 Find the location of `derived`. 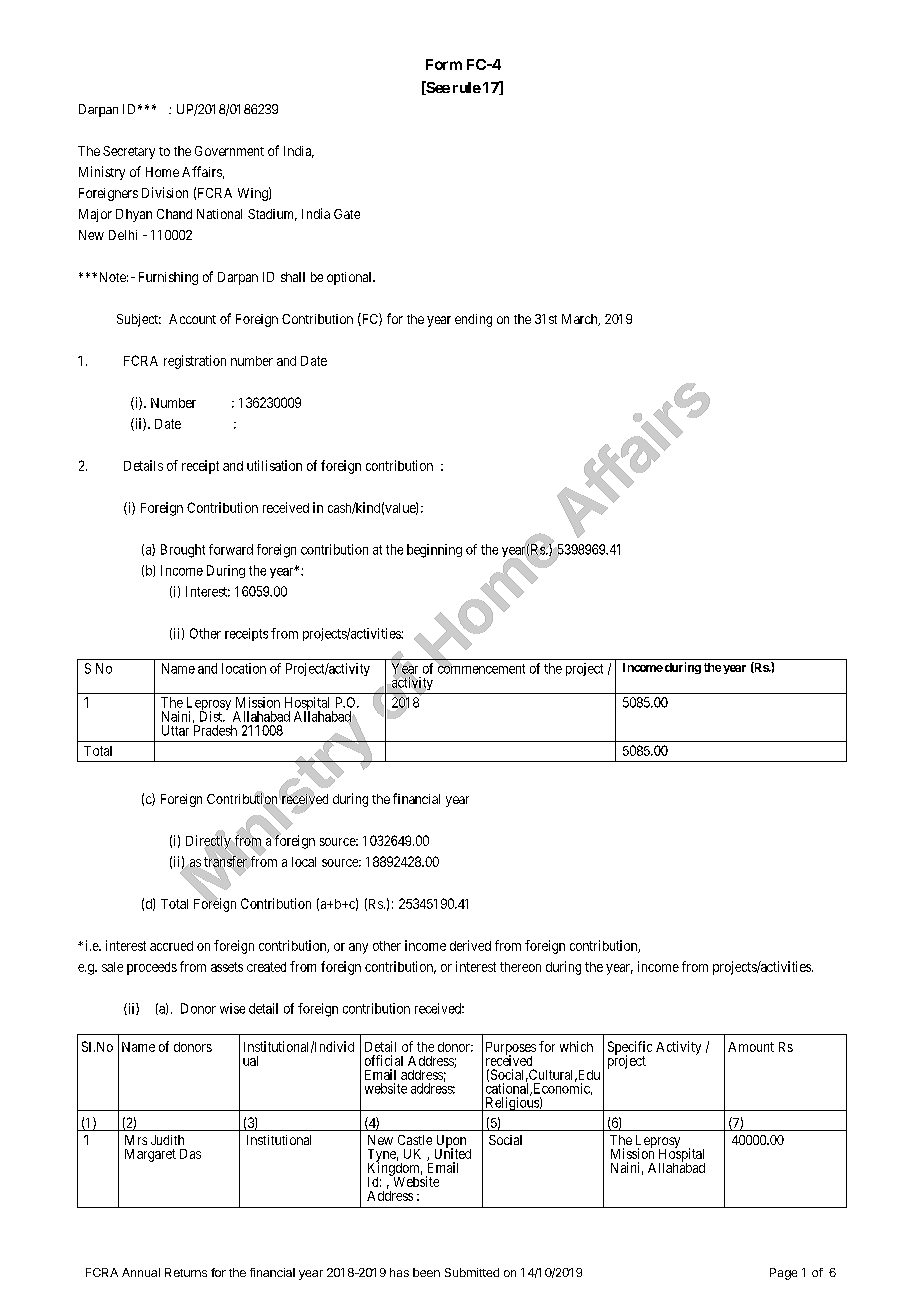

derived is located at coordinates (470, 945).
